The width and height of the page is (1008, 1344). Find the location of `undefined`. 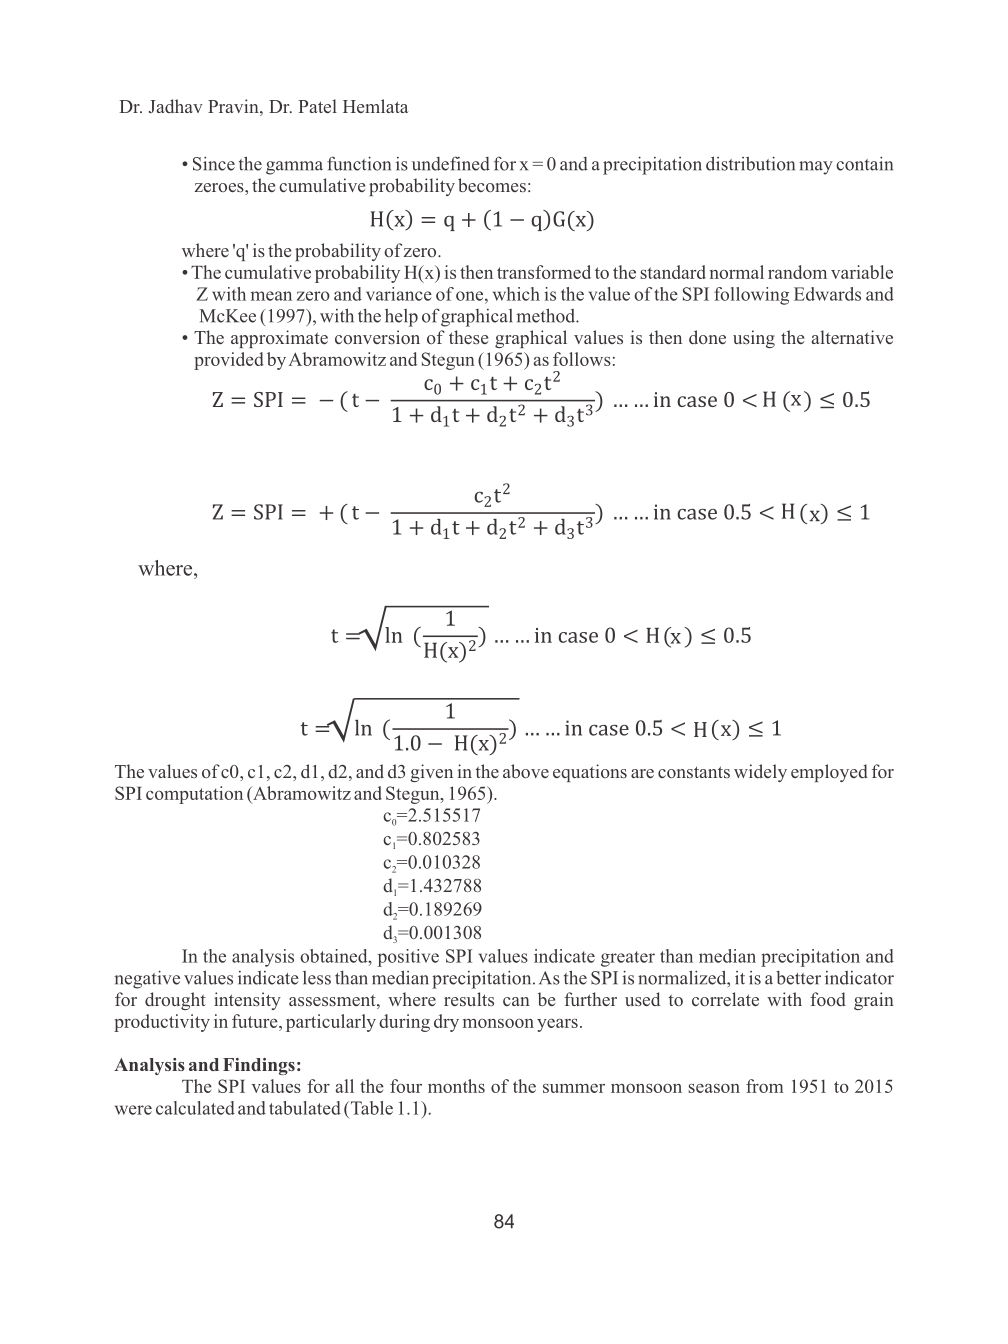

undefined is located at coordinates (451, 163).
